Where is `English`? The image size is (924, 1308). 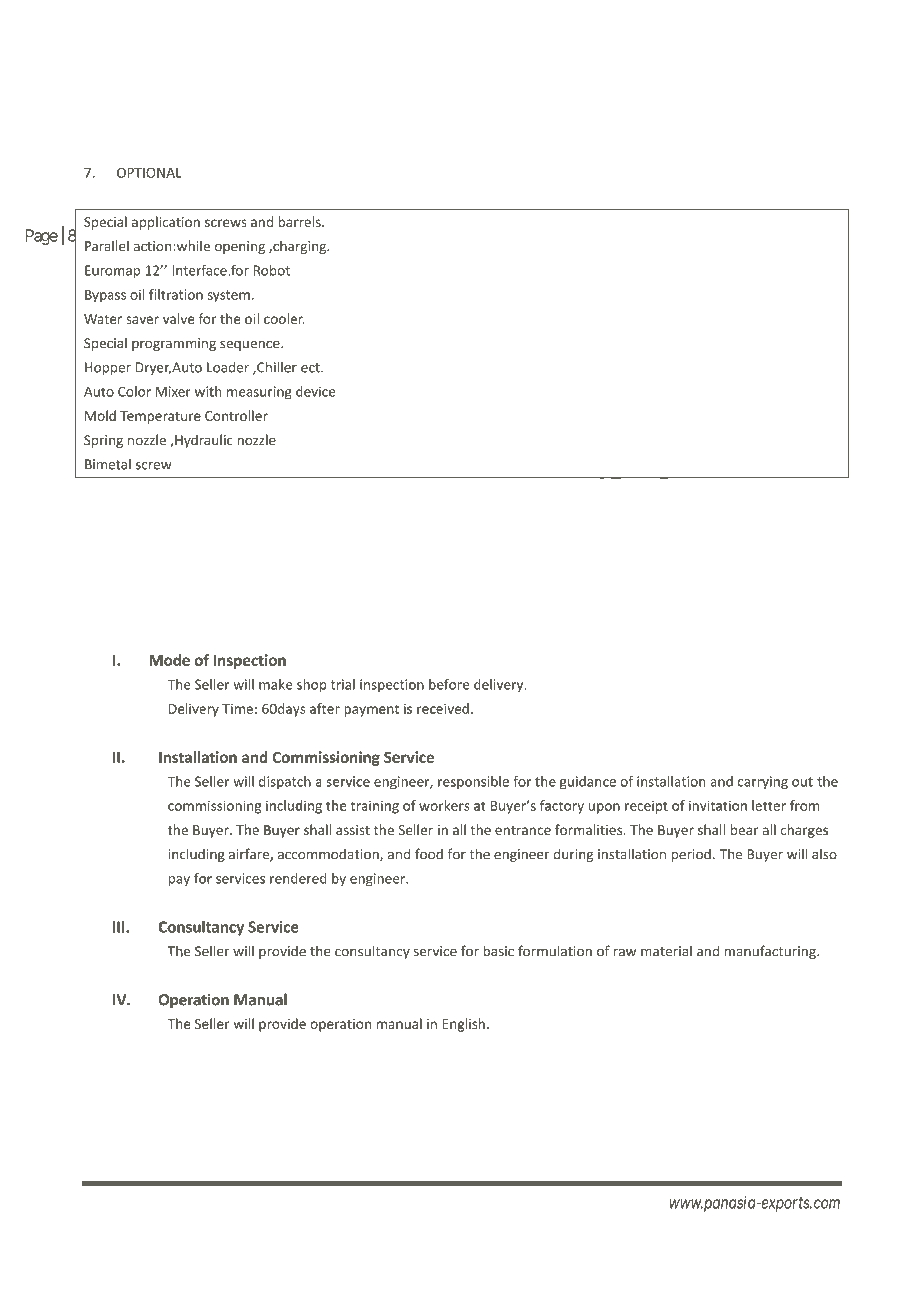 English is located at coordinates (463, 1025).
